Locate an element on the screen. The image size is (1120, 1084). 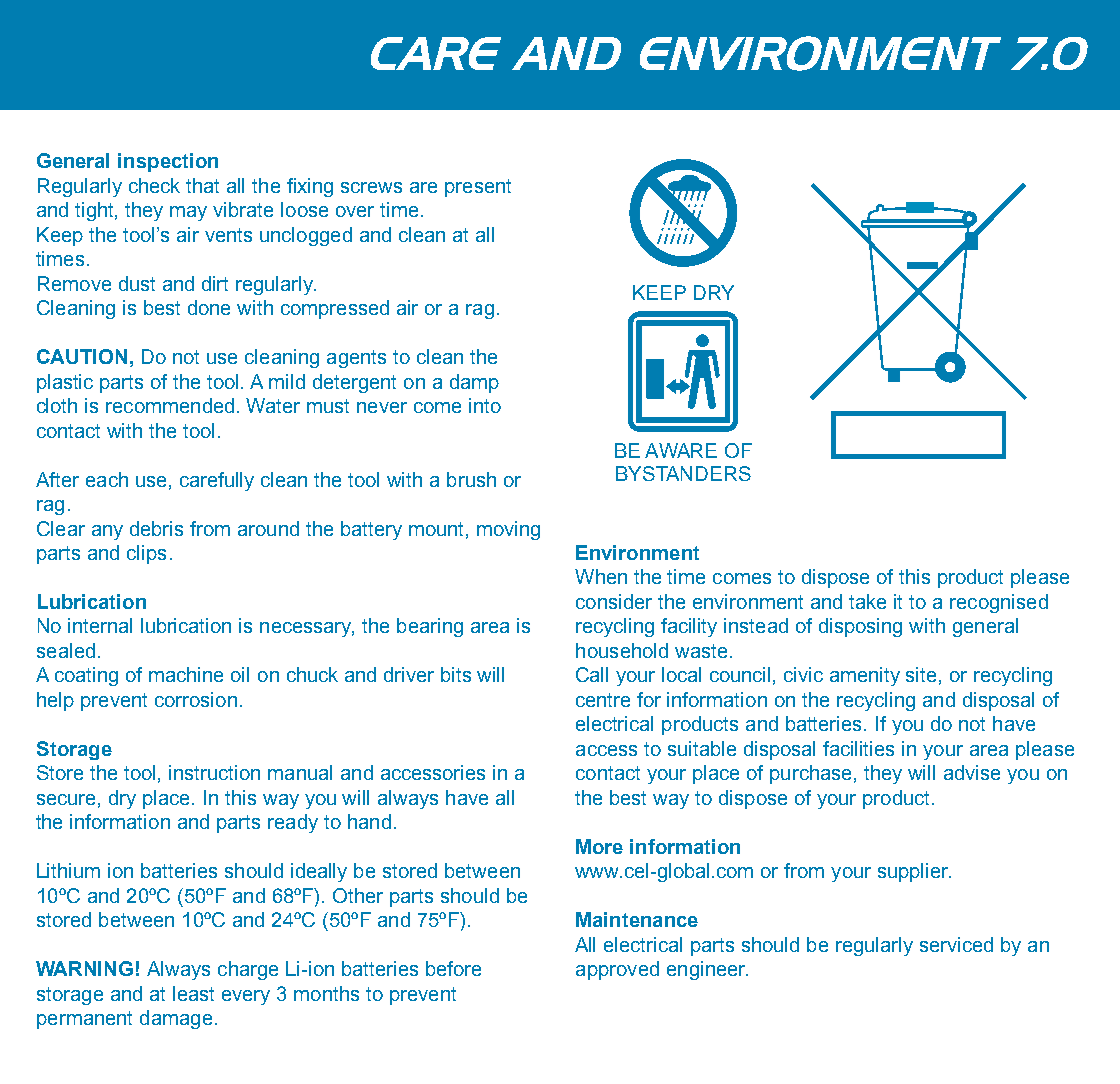
damp is located at coordinates (474, 383).
